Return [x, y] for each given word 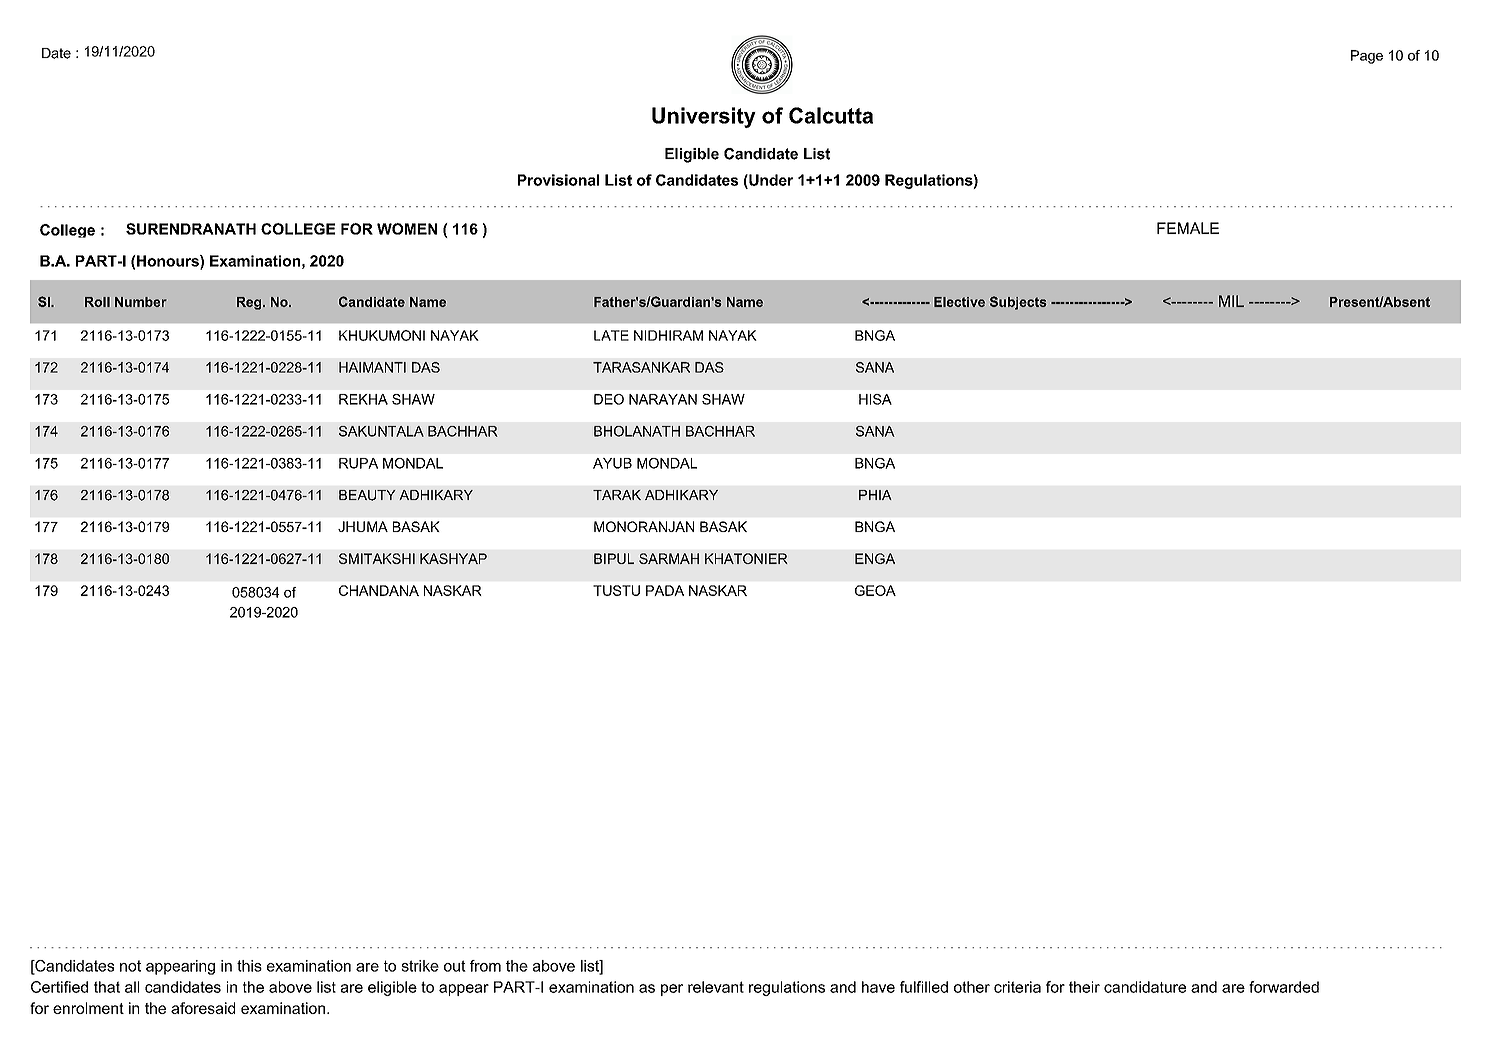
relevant [716, 987]
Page [1367, 57]
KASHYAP [453, 558]
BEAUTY [367, 495]
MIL [1231, 301]
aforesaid [203, 1008]
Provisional [558, 180]
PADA [665, 590]
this [249, 966]
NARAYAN [663, 399]
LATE [611, 335]
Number [141, 302]
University [704, 117]
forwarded [1284, 987]
